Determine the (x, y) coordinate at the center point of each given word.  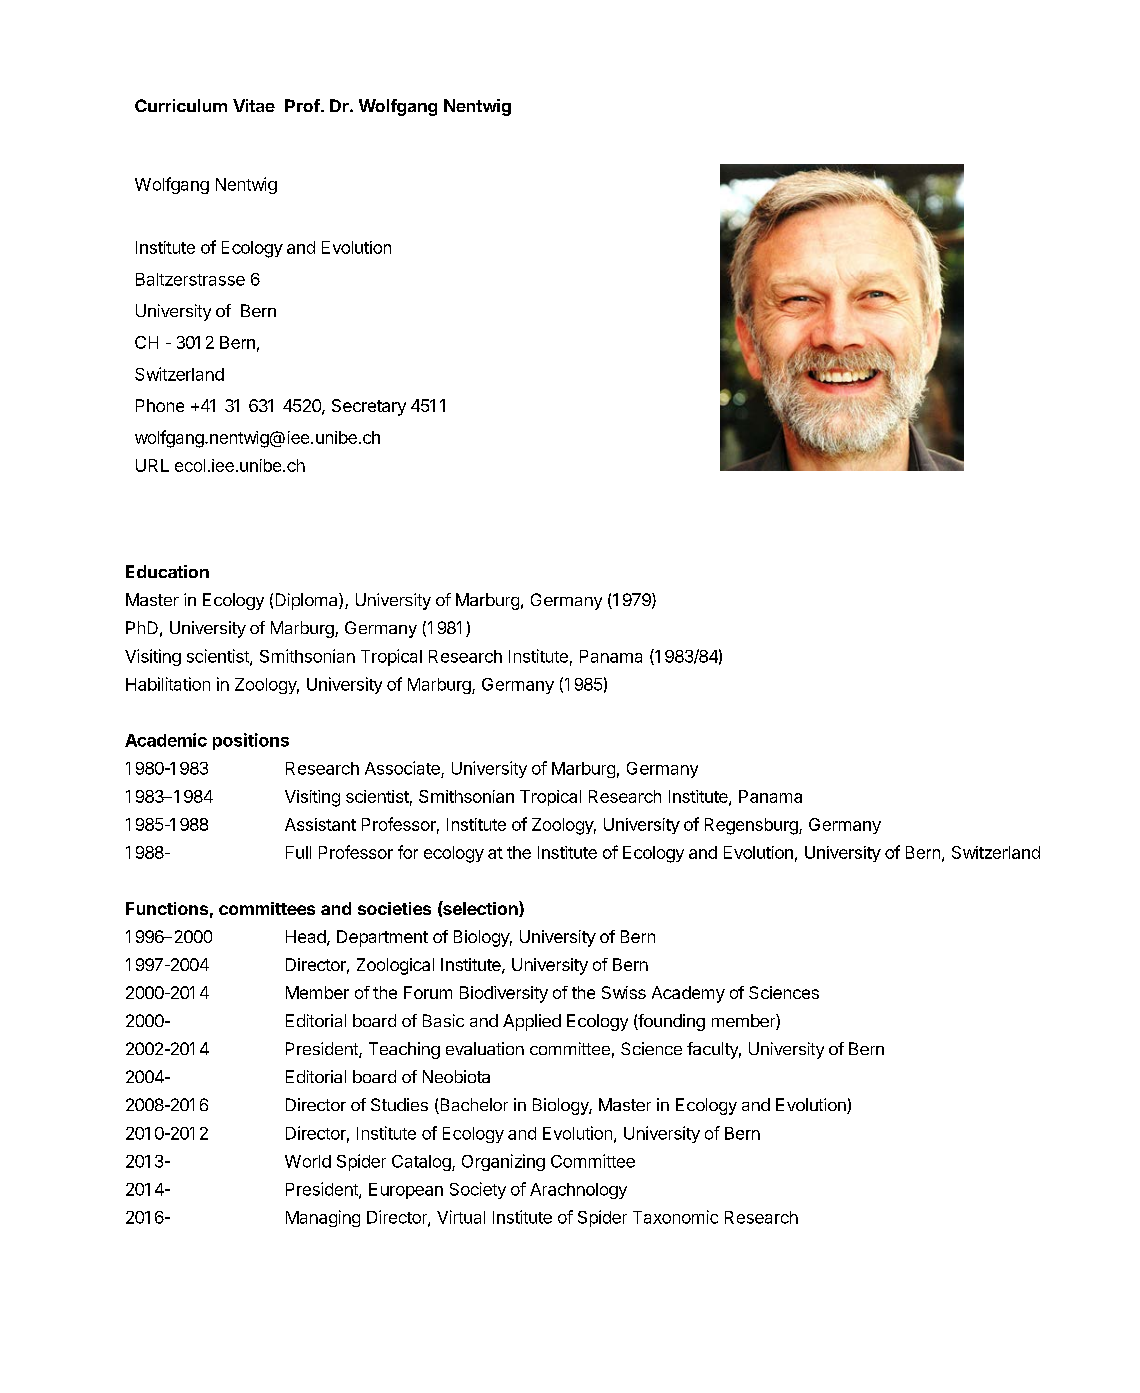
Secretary (369, 407)
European (406, 1191)
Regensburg (752, 826)
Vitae (254, 105)
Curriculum (181, 105)
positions (251, 741)
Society (478, 1190)
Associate (402, 768)
